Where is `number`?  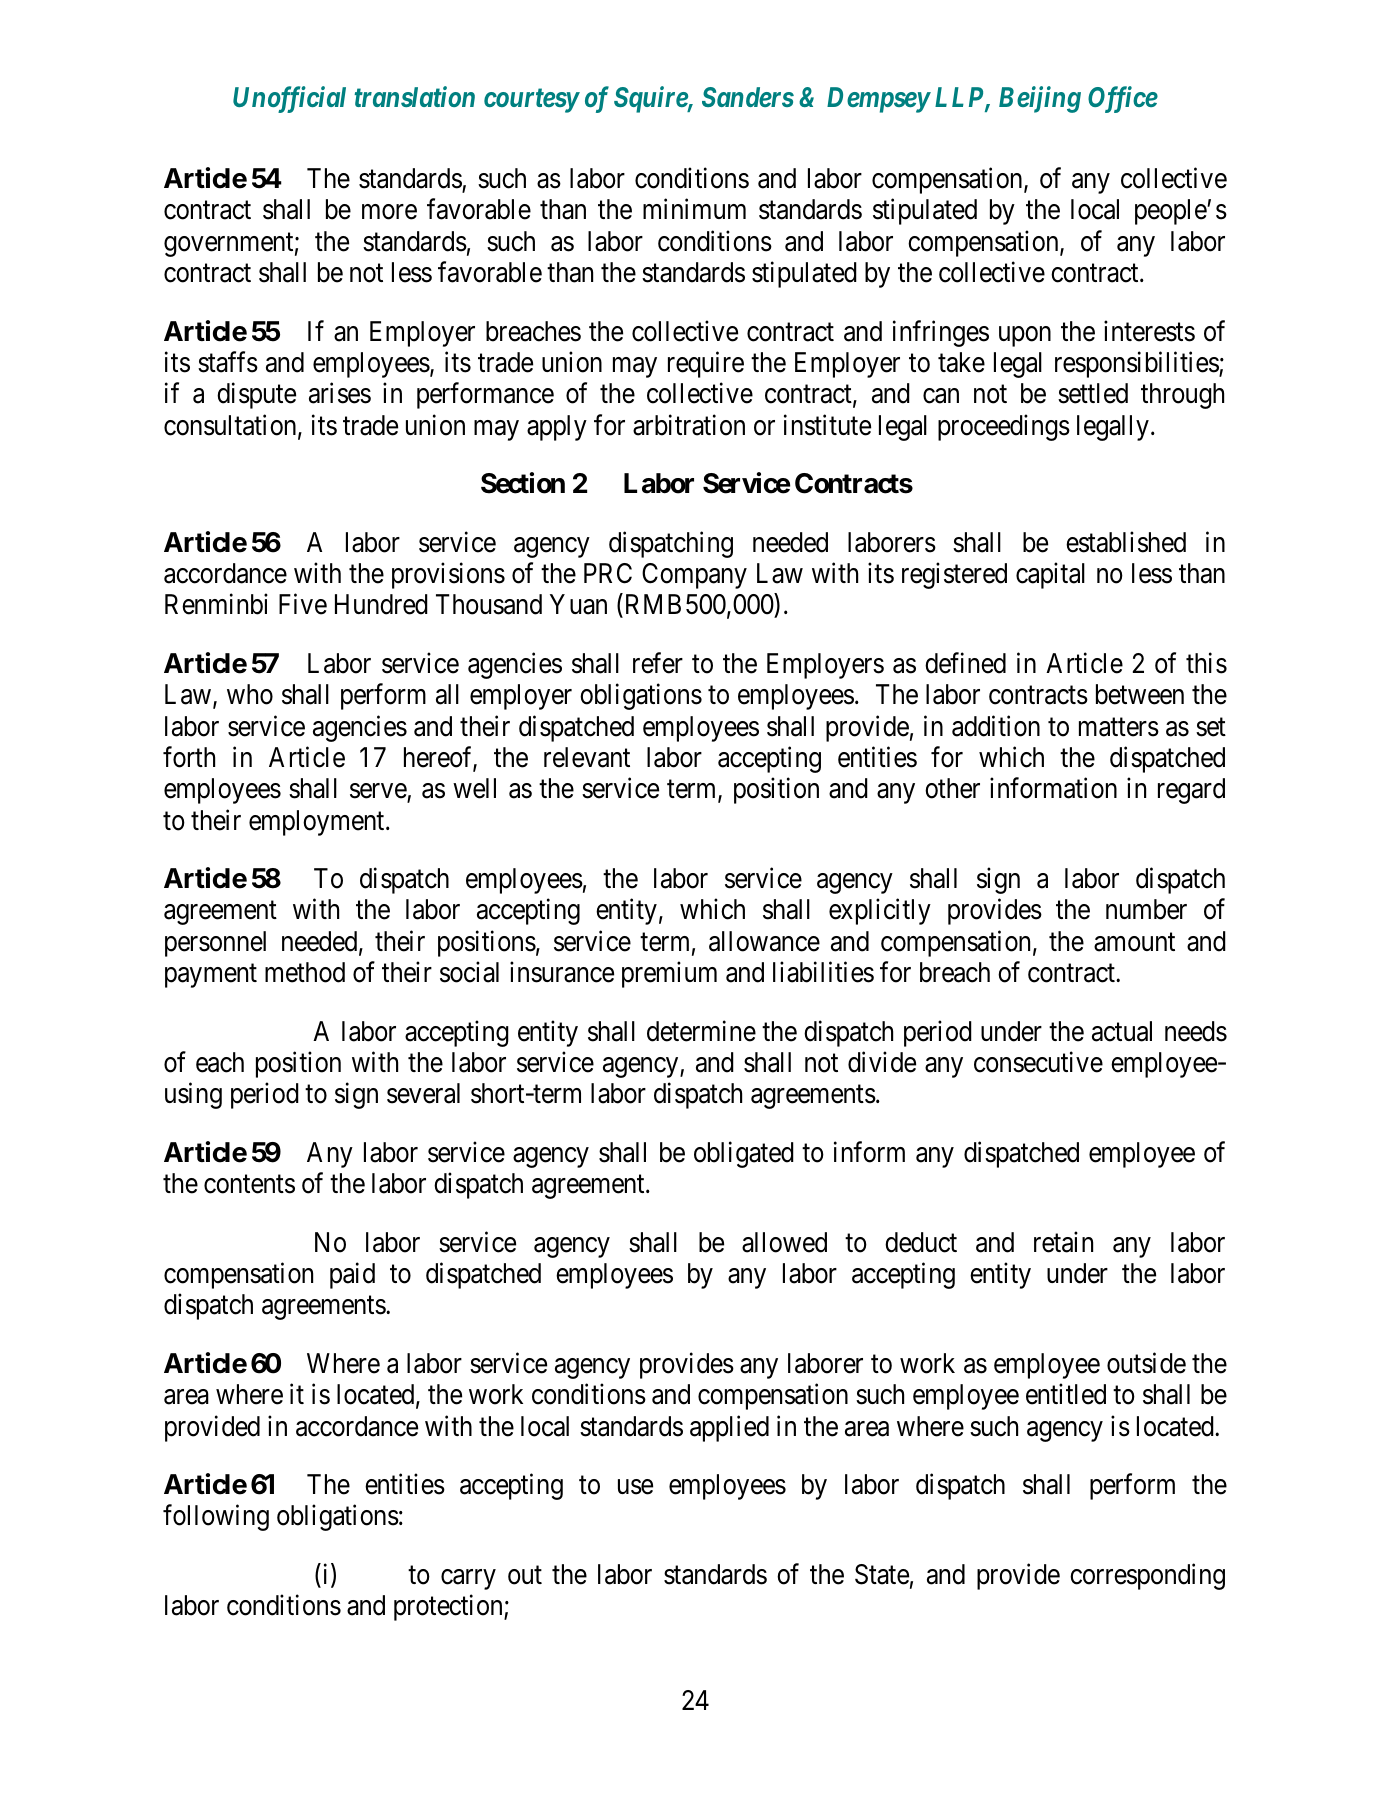
number is located at coordinates (1146, 909).
